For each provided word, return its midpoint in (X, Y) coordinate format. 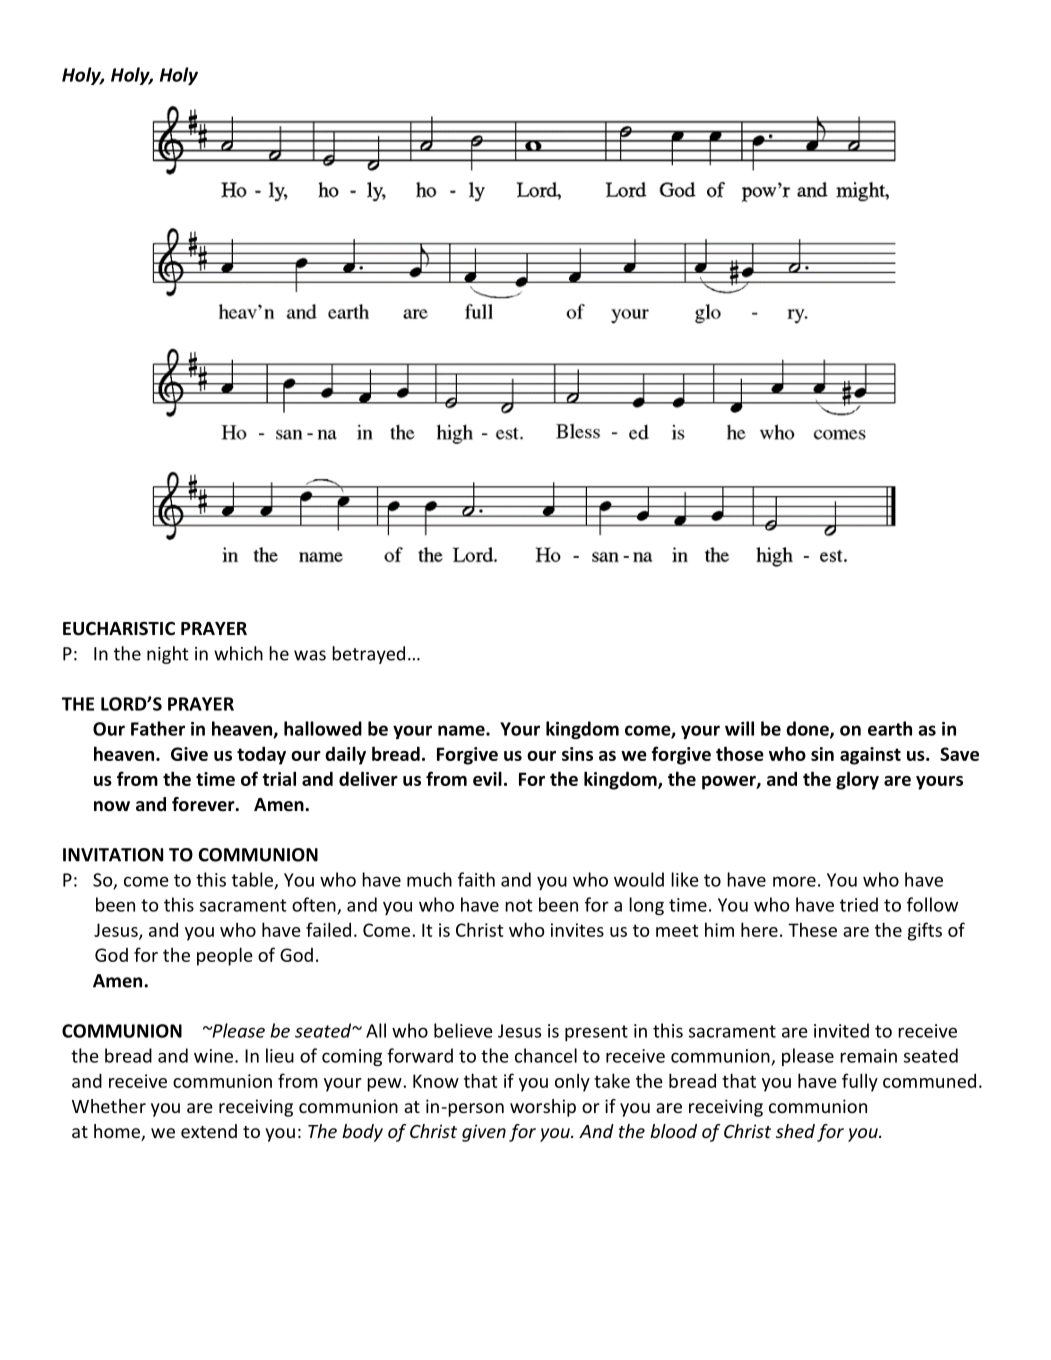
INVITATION (113, 855)
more (794, 881)
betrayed (368, 655)
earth (890, 728)
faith (476, 879)
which (238, 653)
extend (209, 1131)
